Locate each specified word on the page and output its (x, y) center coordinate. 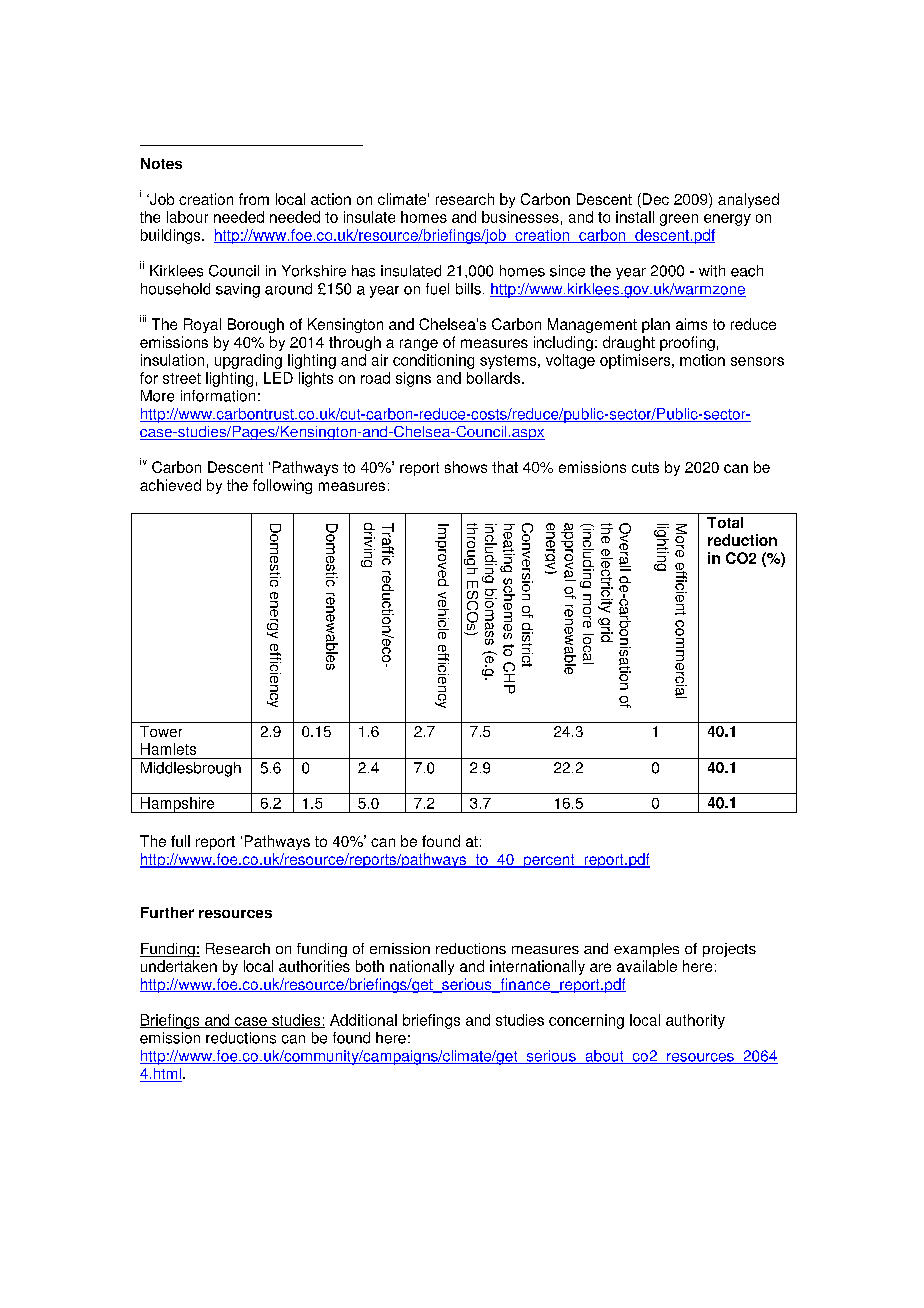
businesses (520, 217)
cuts (645, 467)
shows (466, 467)
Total (725, 522)
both (370, 966)
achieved (170, 485)
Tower (161, 731)
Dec (656, 199)
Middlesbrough (191, 769)
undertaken (179, 966)
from (254, 199)
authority (695, 1021)
